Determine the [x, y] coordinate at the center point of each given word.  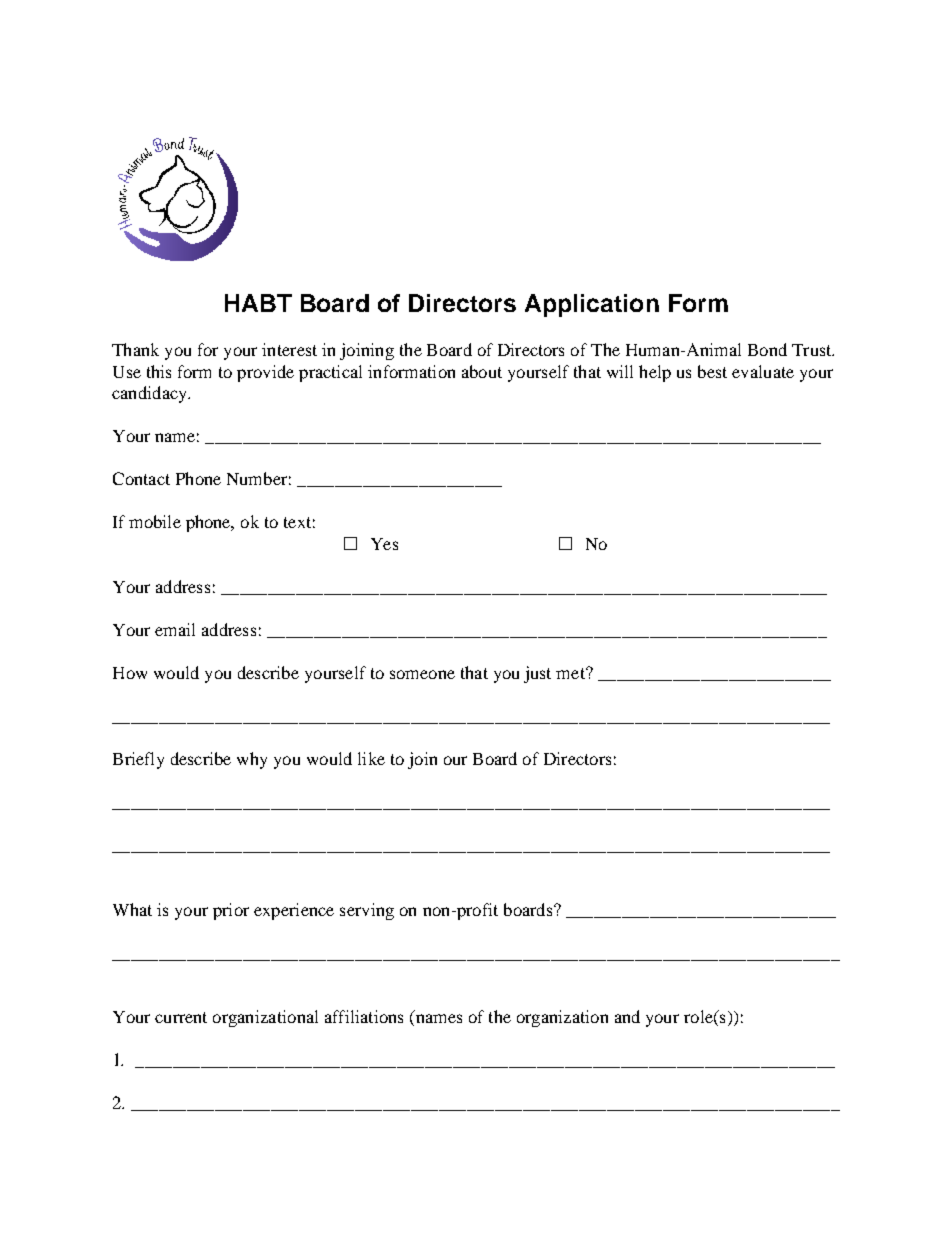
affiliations [364, 1016]
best [712, 371]
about [482, 371]
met [571, 673]
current [181, 1017]
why [252, 760]
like [371, 758]
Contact [141, 478]
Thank [135, 349]
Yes [384, 544]
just [537, 674]
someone [422, 674]
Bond [767, 349]
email [175, 629]
